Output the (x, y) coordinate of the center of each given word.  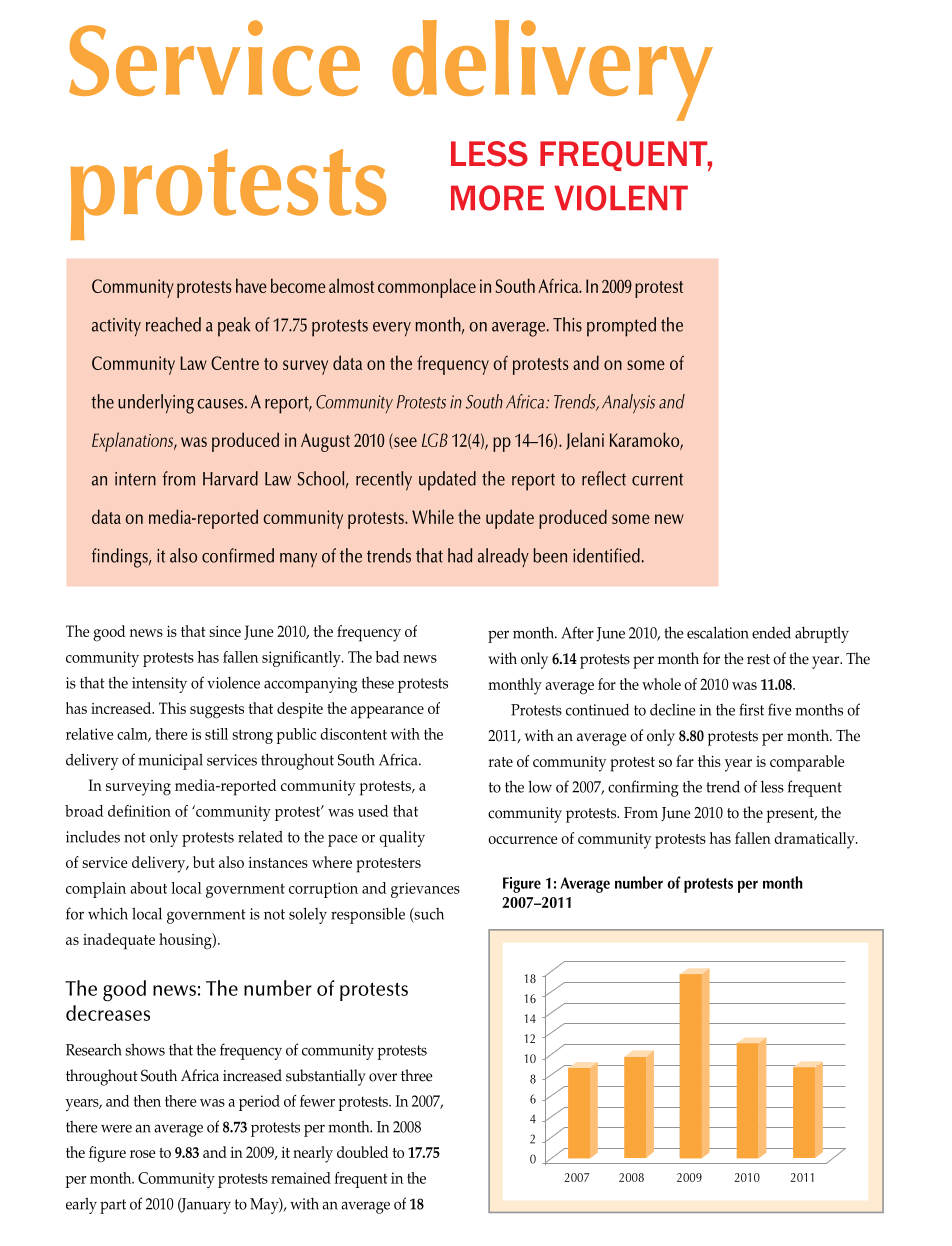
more (497, 198)
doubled (362, 1152)
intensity (159, 685)
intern (135, 479)
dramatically (815, 840)
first (751, 709)
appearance (387, 712)
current (657, 479)
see (404, 443)
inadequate (119, 941)
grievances (425, 890)
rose (142, 1154)
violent (621, 198)
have (251, 285)
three (417, 1075)
